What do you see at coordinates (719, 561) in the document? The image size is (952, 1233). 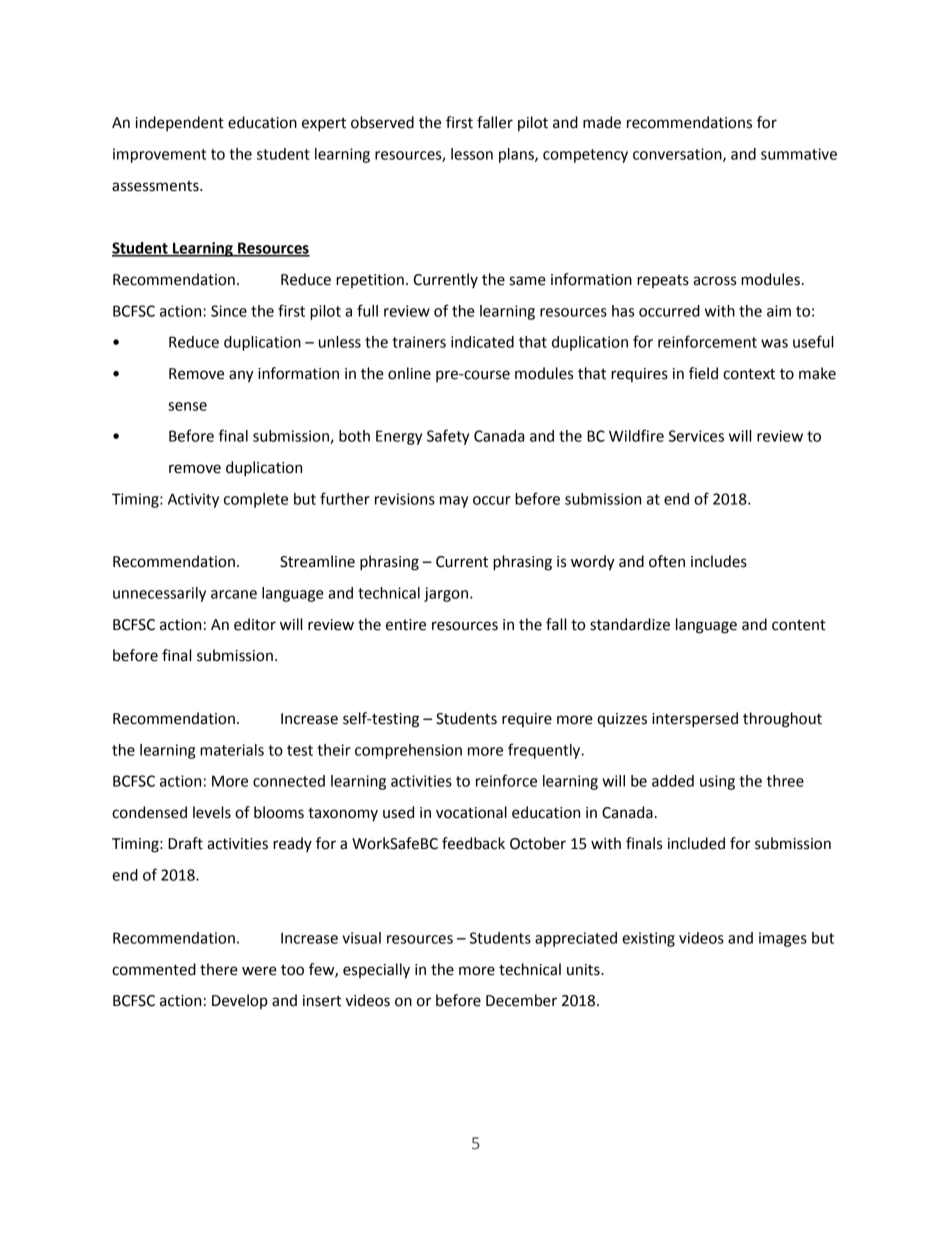 I see `includes` at bounding box center [719, 561].
